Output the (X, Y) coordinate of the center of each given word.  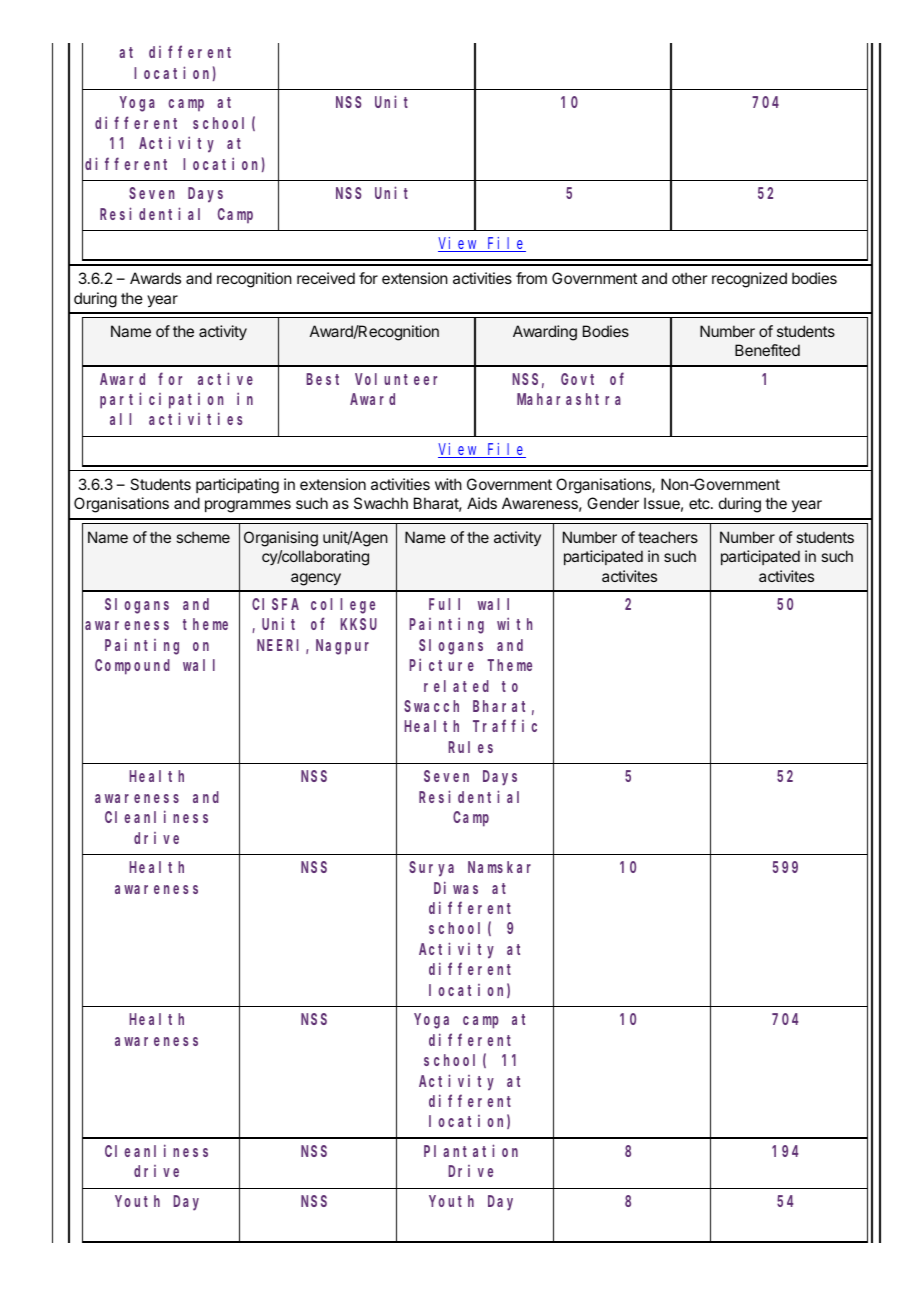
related (456, 686)
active (225, 378)
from (531, 278)
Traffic (505, 726)
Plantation (471, 1150)
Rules (470, 747)
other (690, 278)
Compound (132, 667)
